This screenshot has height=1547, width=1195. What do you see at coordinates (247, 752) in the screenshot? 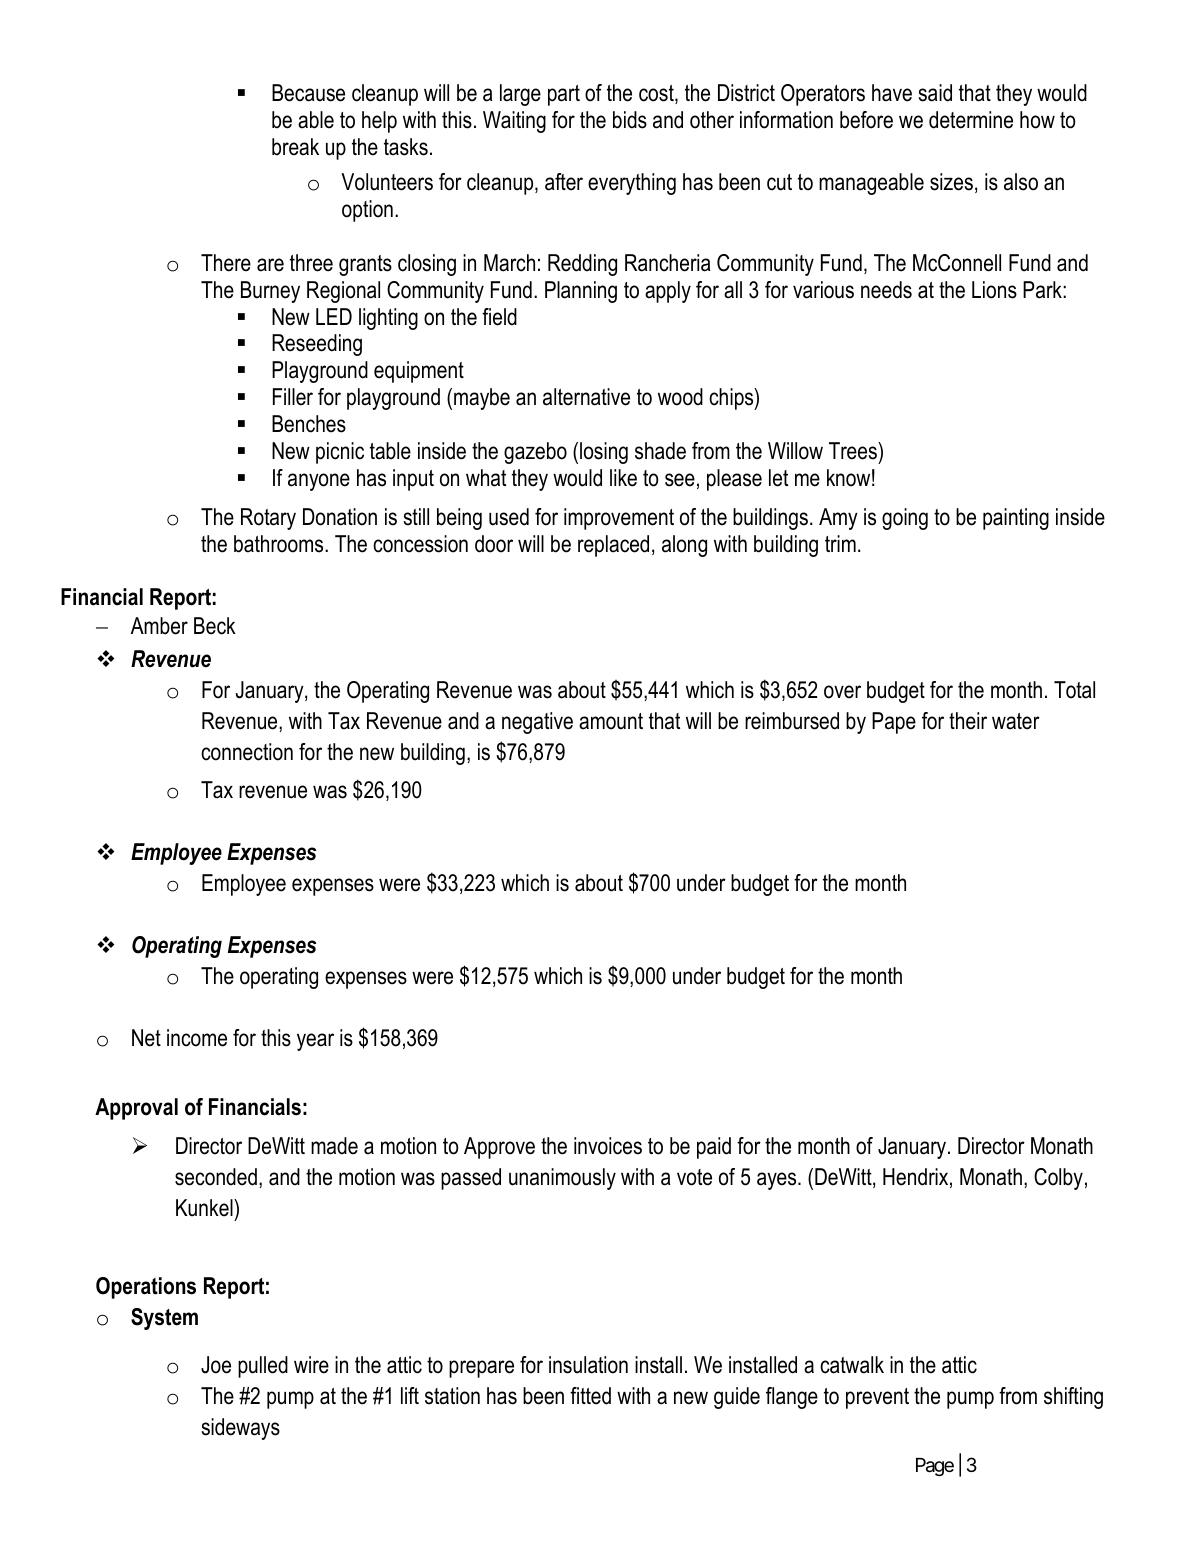
I see `connection` at bounding box center [247, 752].
